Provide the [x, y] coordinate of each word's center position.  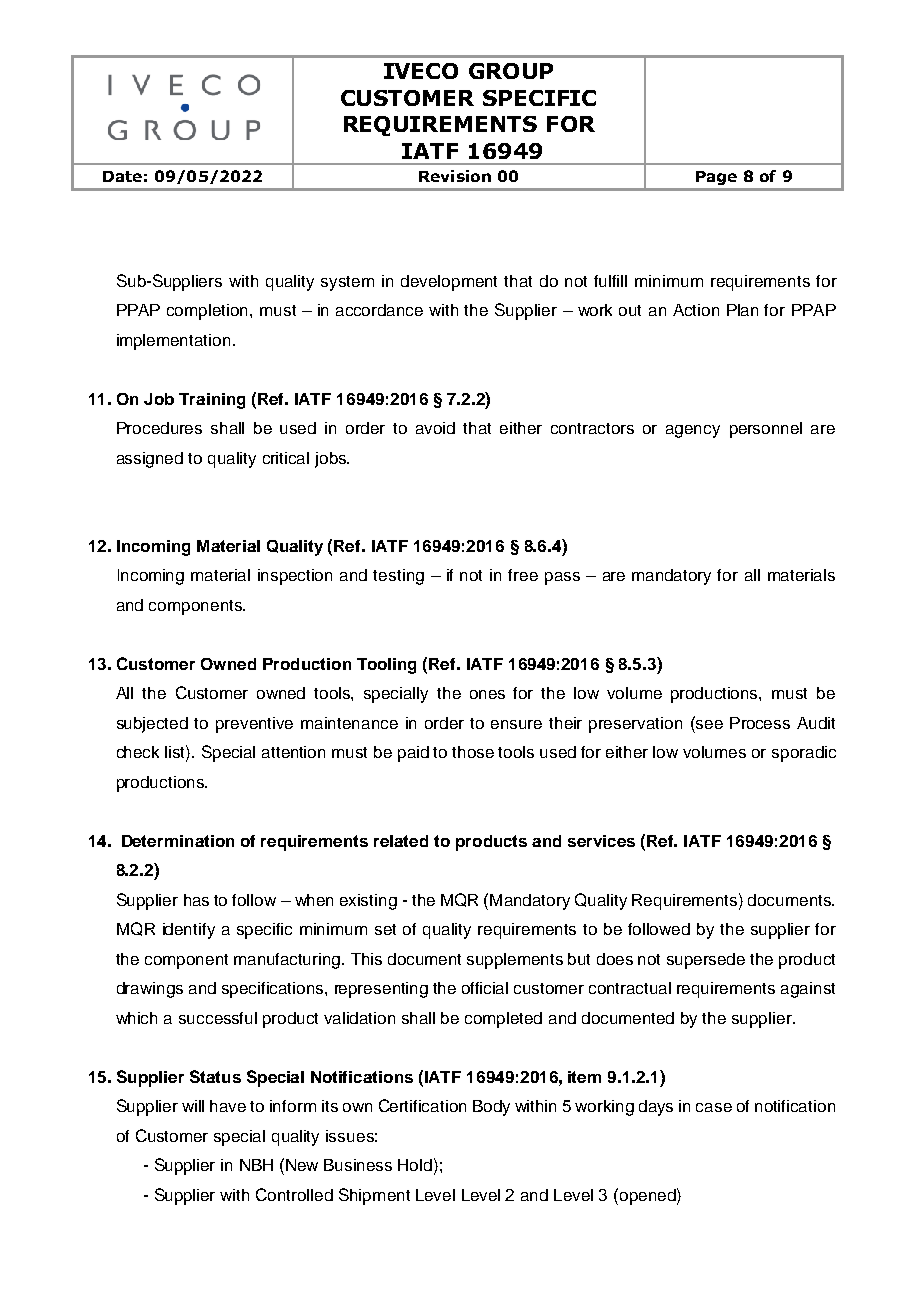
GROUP [511, 71]
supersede [706, 961]
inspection [295, 577]
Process [760, 723]
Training [212, 401]
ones [487, 694]
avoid [435, 428]
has [196, 900]
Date [122, 176]
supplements [515, 961]
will [193, 1106]
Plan [742, 310]
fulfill [610, 281]
